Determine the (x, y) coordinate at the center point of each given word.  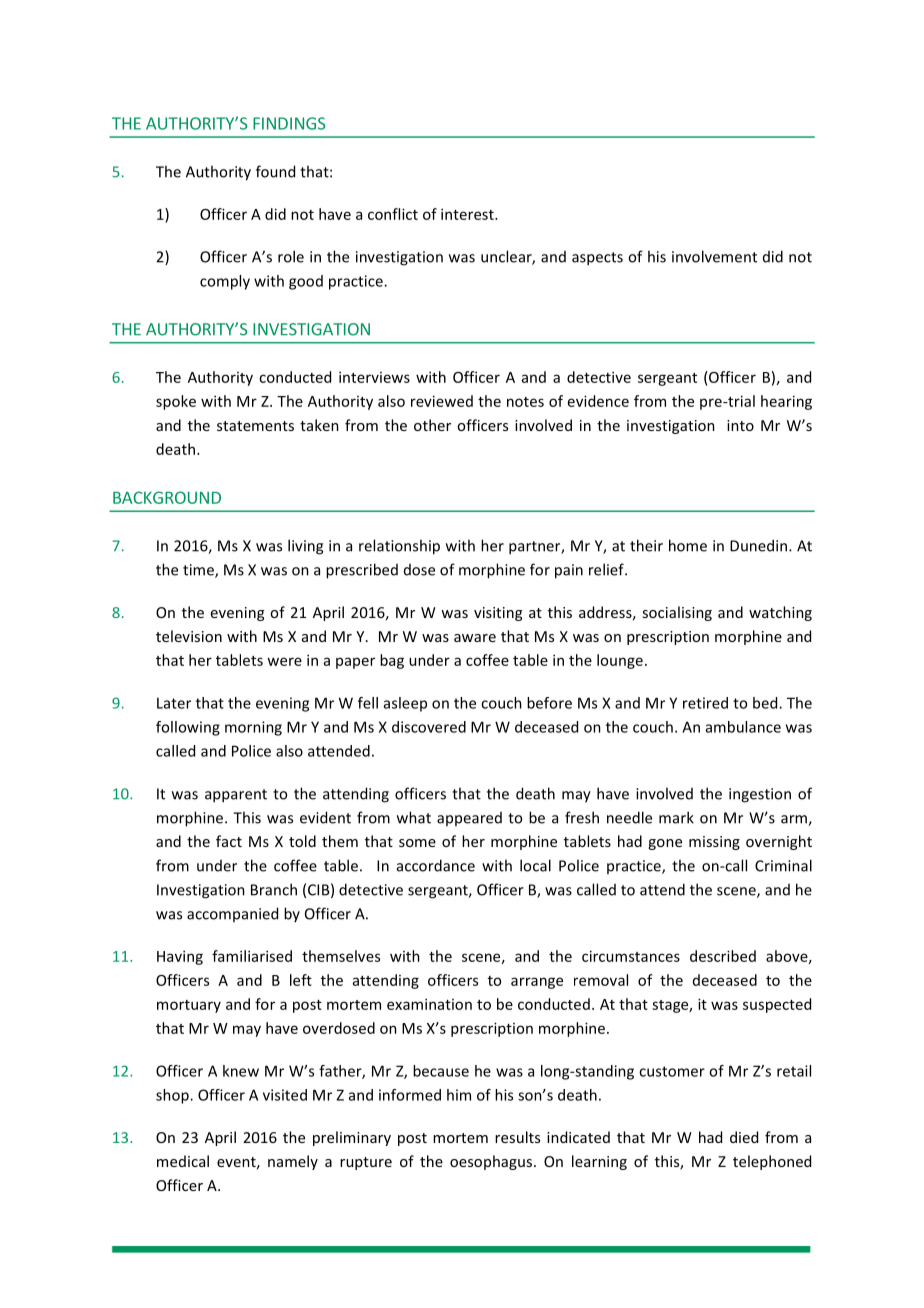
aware (475, 638)
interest (468, 214)
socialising (677, 613)
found (275, 171)
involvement (714, 256)
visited (285, 1095)
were (284, 661)
